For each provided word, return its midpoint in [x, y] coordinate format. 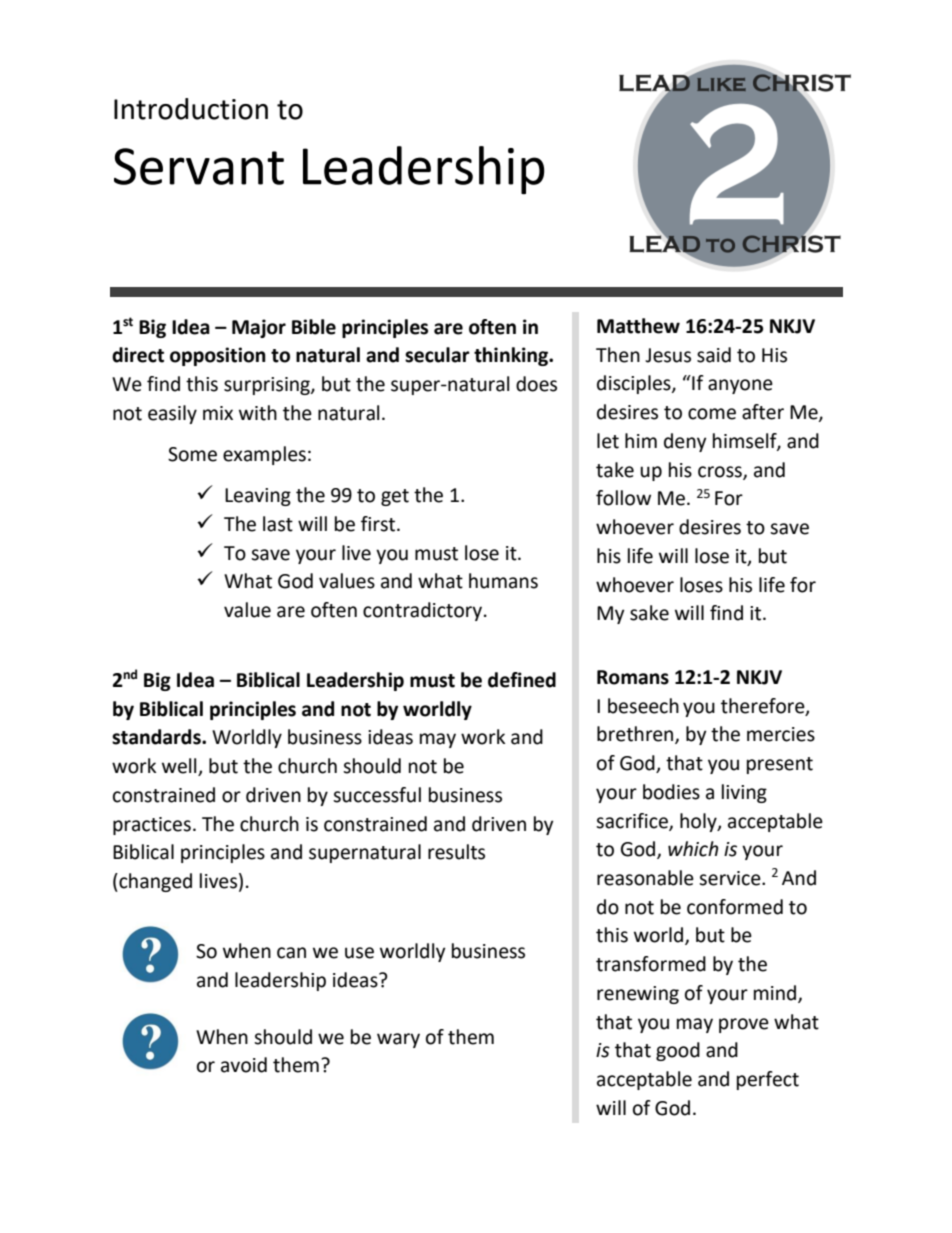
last [278, 524]
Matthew [638, 326]
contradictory [424, 611]
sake [649, 613]
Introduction [191, 109]
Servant [199, 166]
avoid [244, 1065]
